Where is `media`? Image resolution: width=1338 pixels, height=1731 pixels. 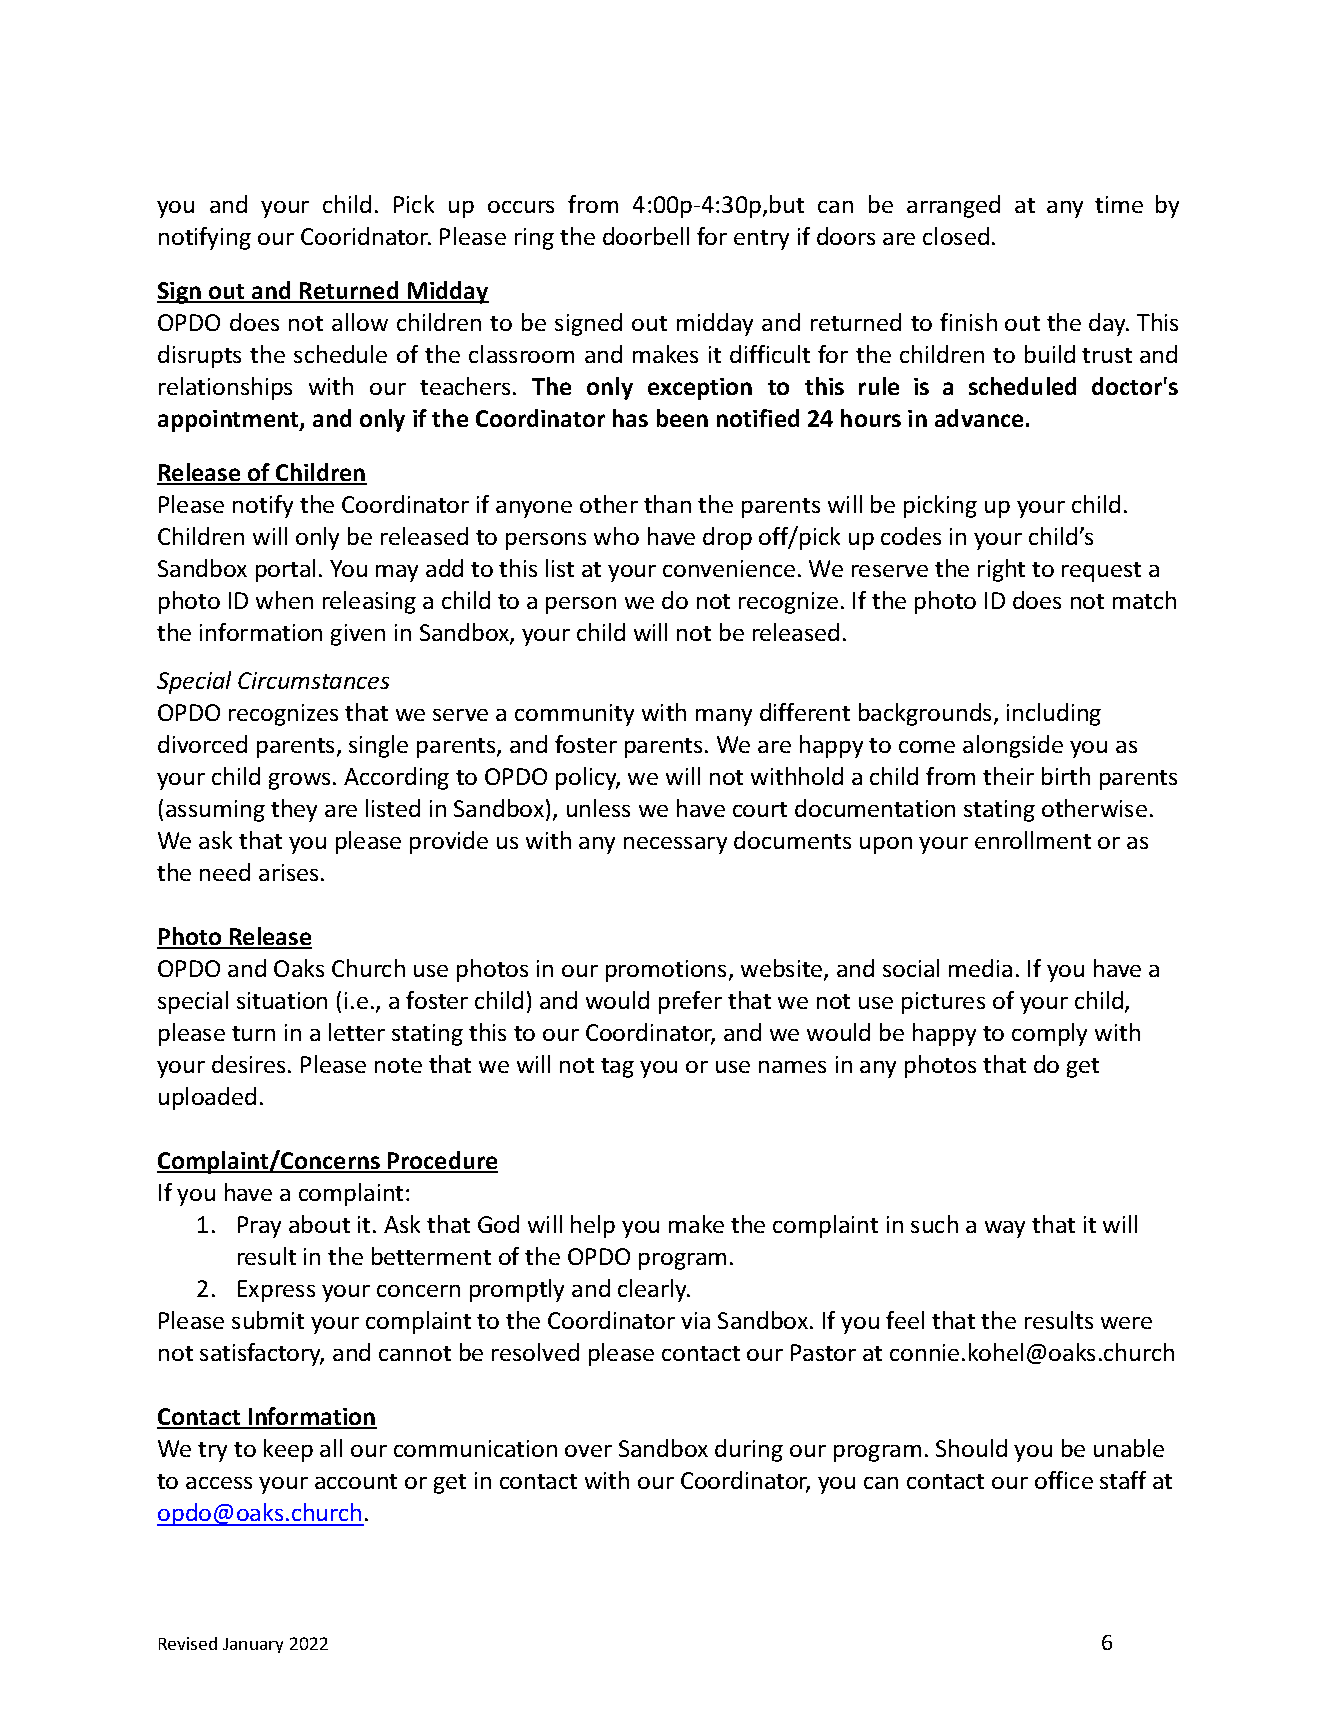 media is located at coordinates (980, 968).
